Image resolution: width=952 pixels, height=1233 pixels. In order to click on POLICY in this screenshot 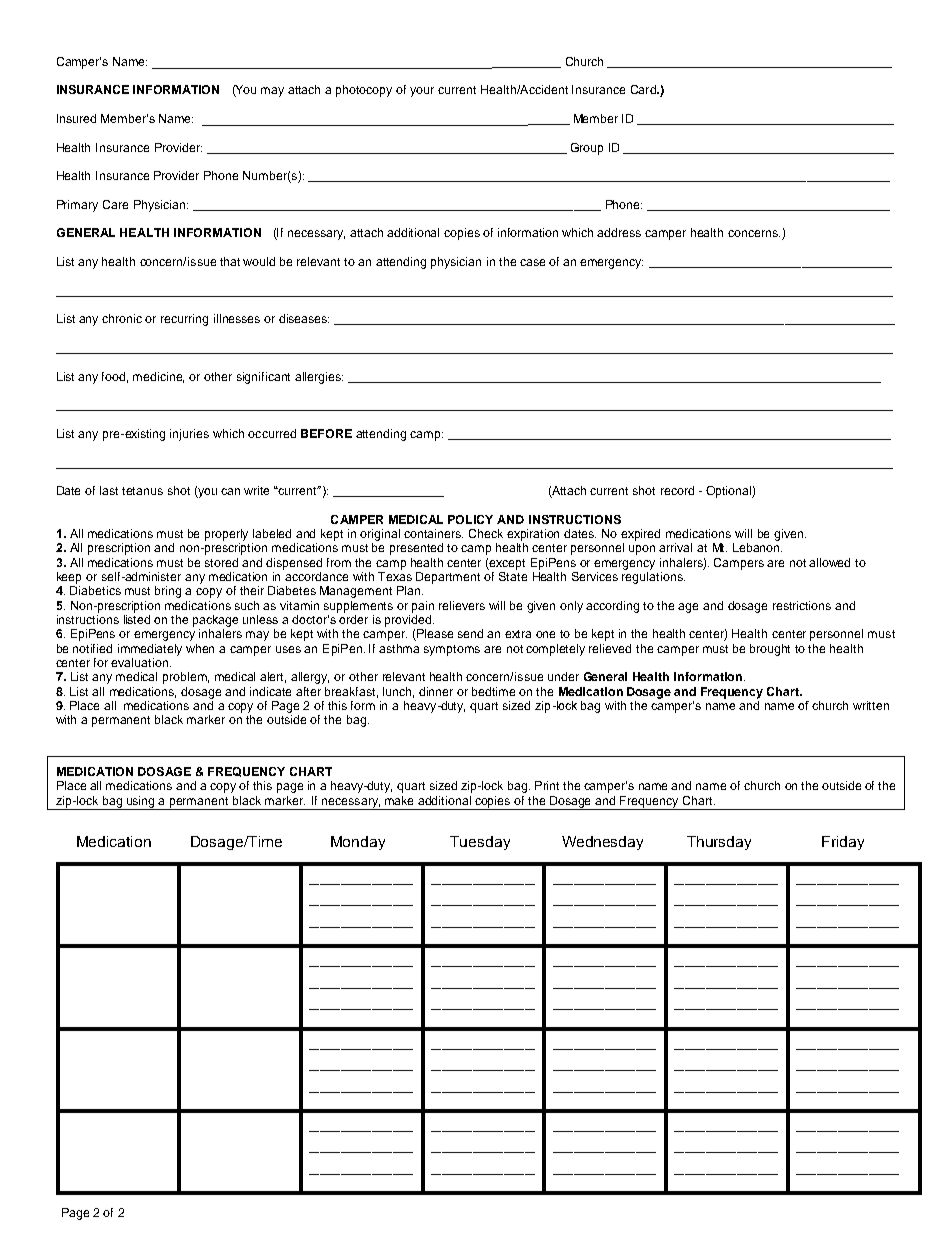, I will do `click(470, 519)`.
